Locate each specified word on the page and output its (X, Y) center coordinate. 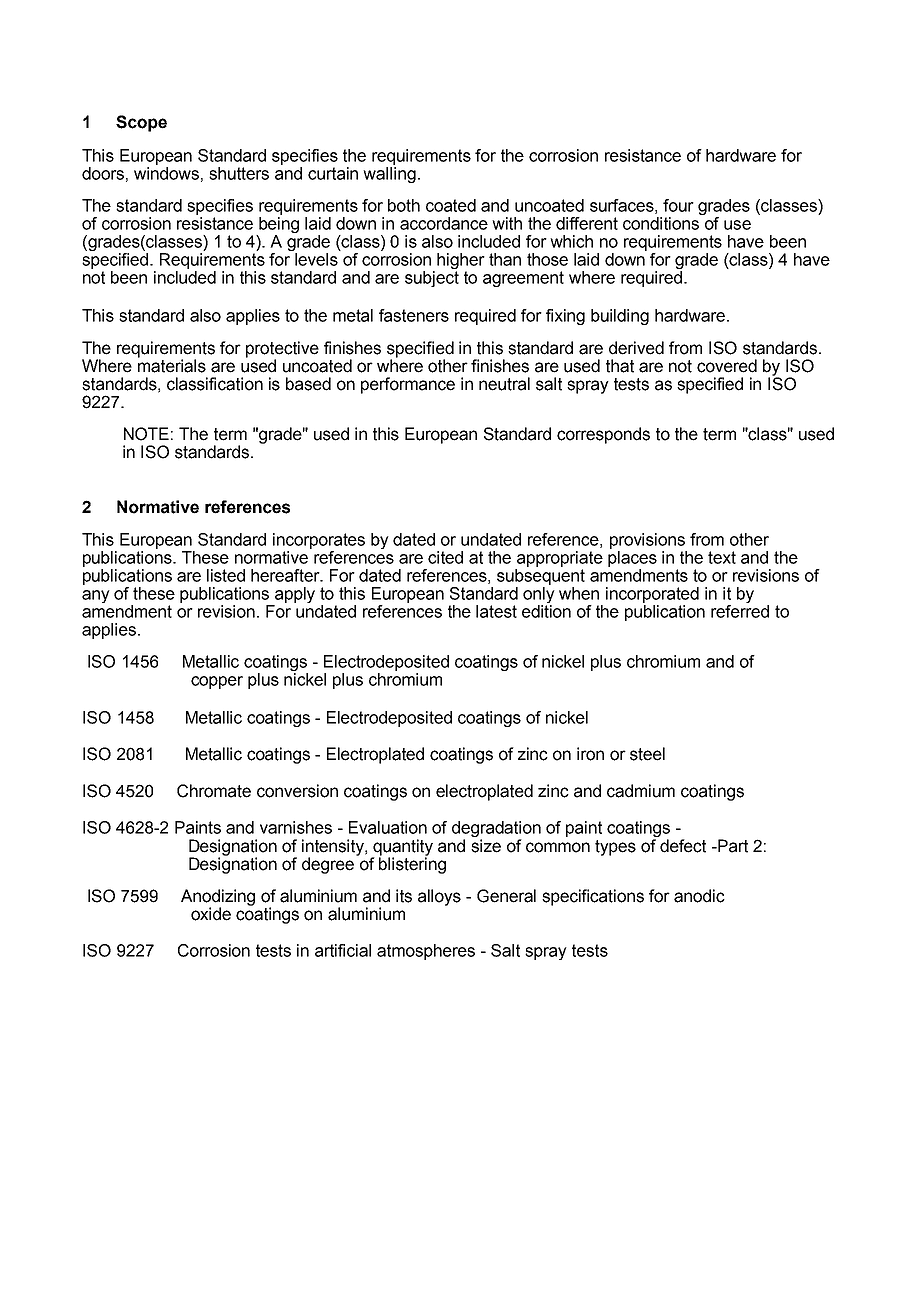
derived (636, 348)
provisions (647, 541)
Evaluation (388, 827)
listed (226, 575)
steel (647, 754)
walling (389, 175)
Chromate (214, 791)
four (678, 205)
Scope (141, 123)
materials (172, 365)
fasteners (414, 315)
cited (445, 557)
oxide (211, 914)
